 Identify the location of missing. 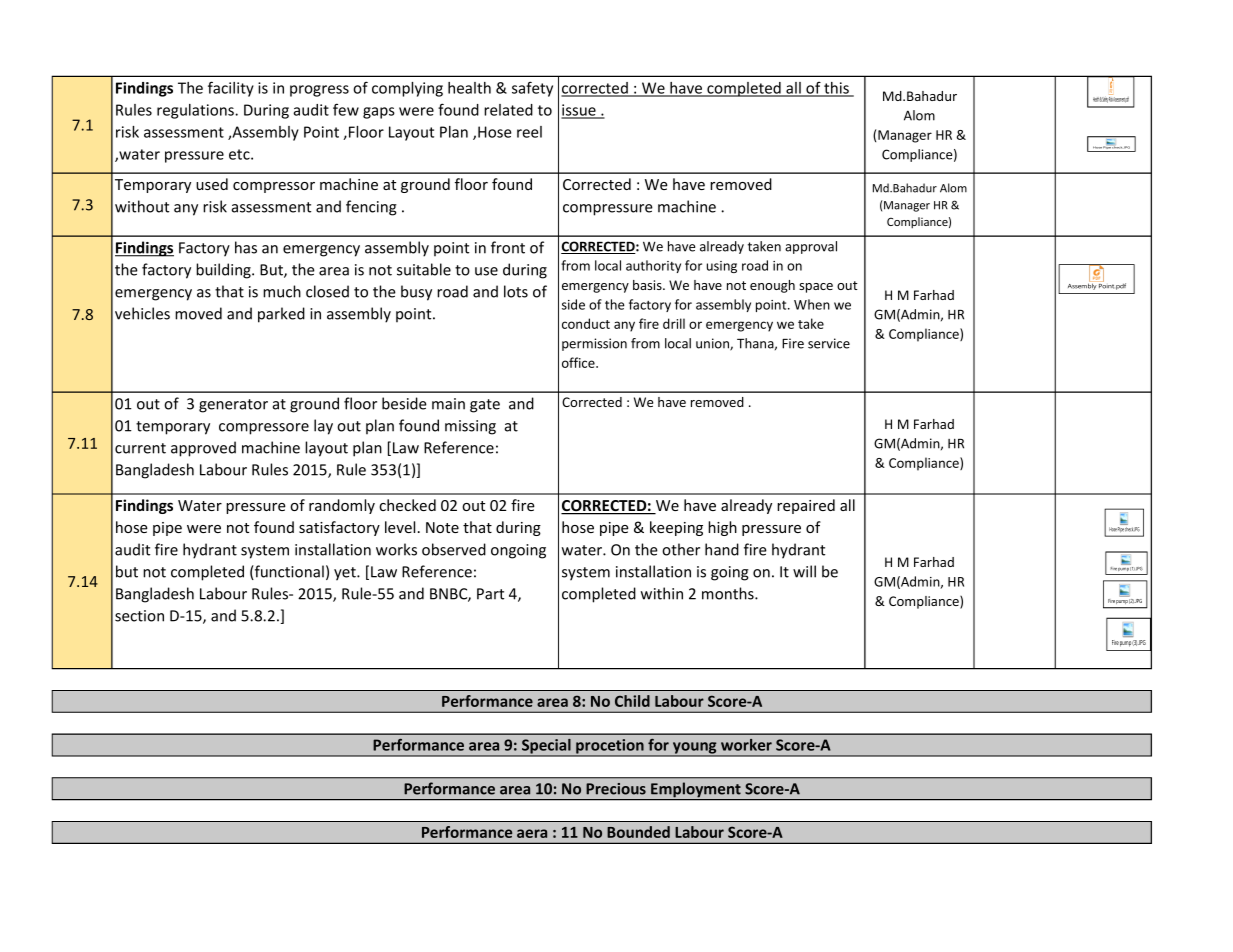
(470, 427).
